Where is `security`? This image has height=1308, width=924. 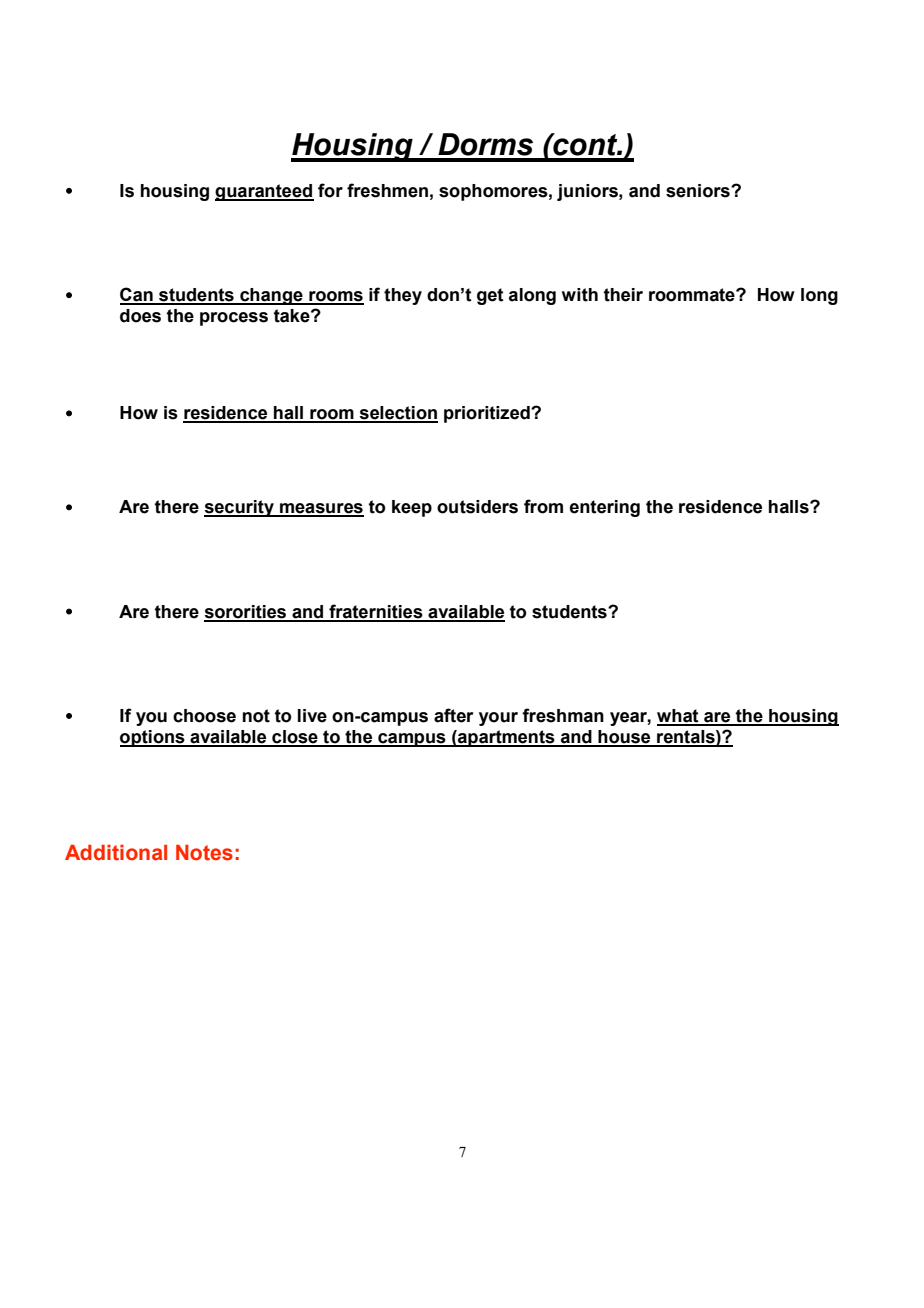
security is located at coordinates (240, 508).
